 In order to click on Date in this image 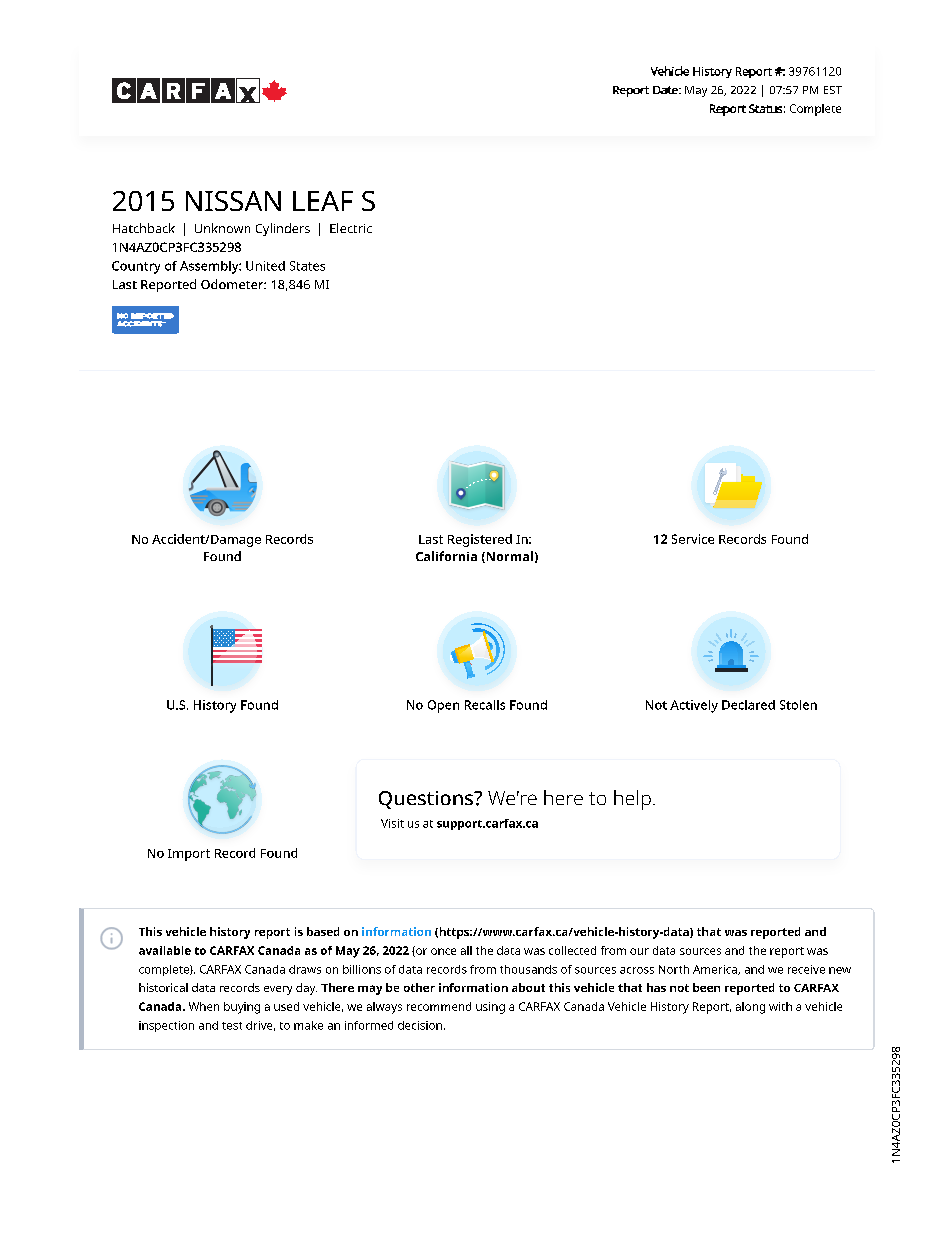, I will do `click(666, 90)`.
